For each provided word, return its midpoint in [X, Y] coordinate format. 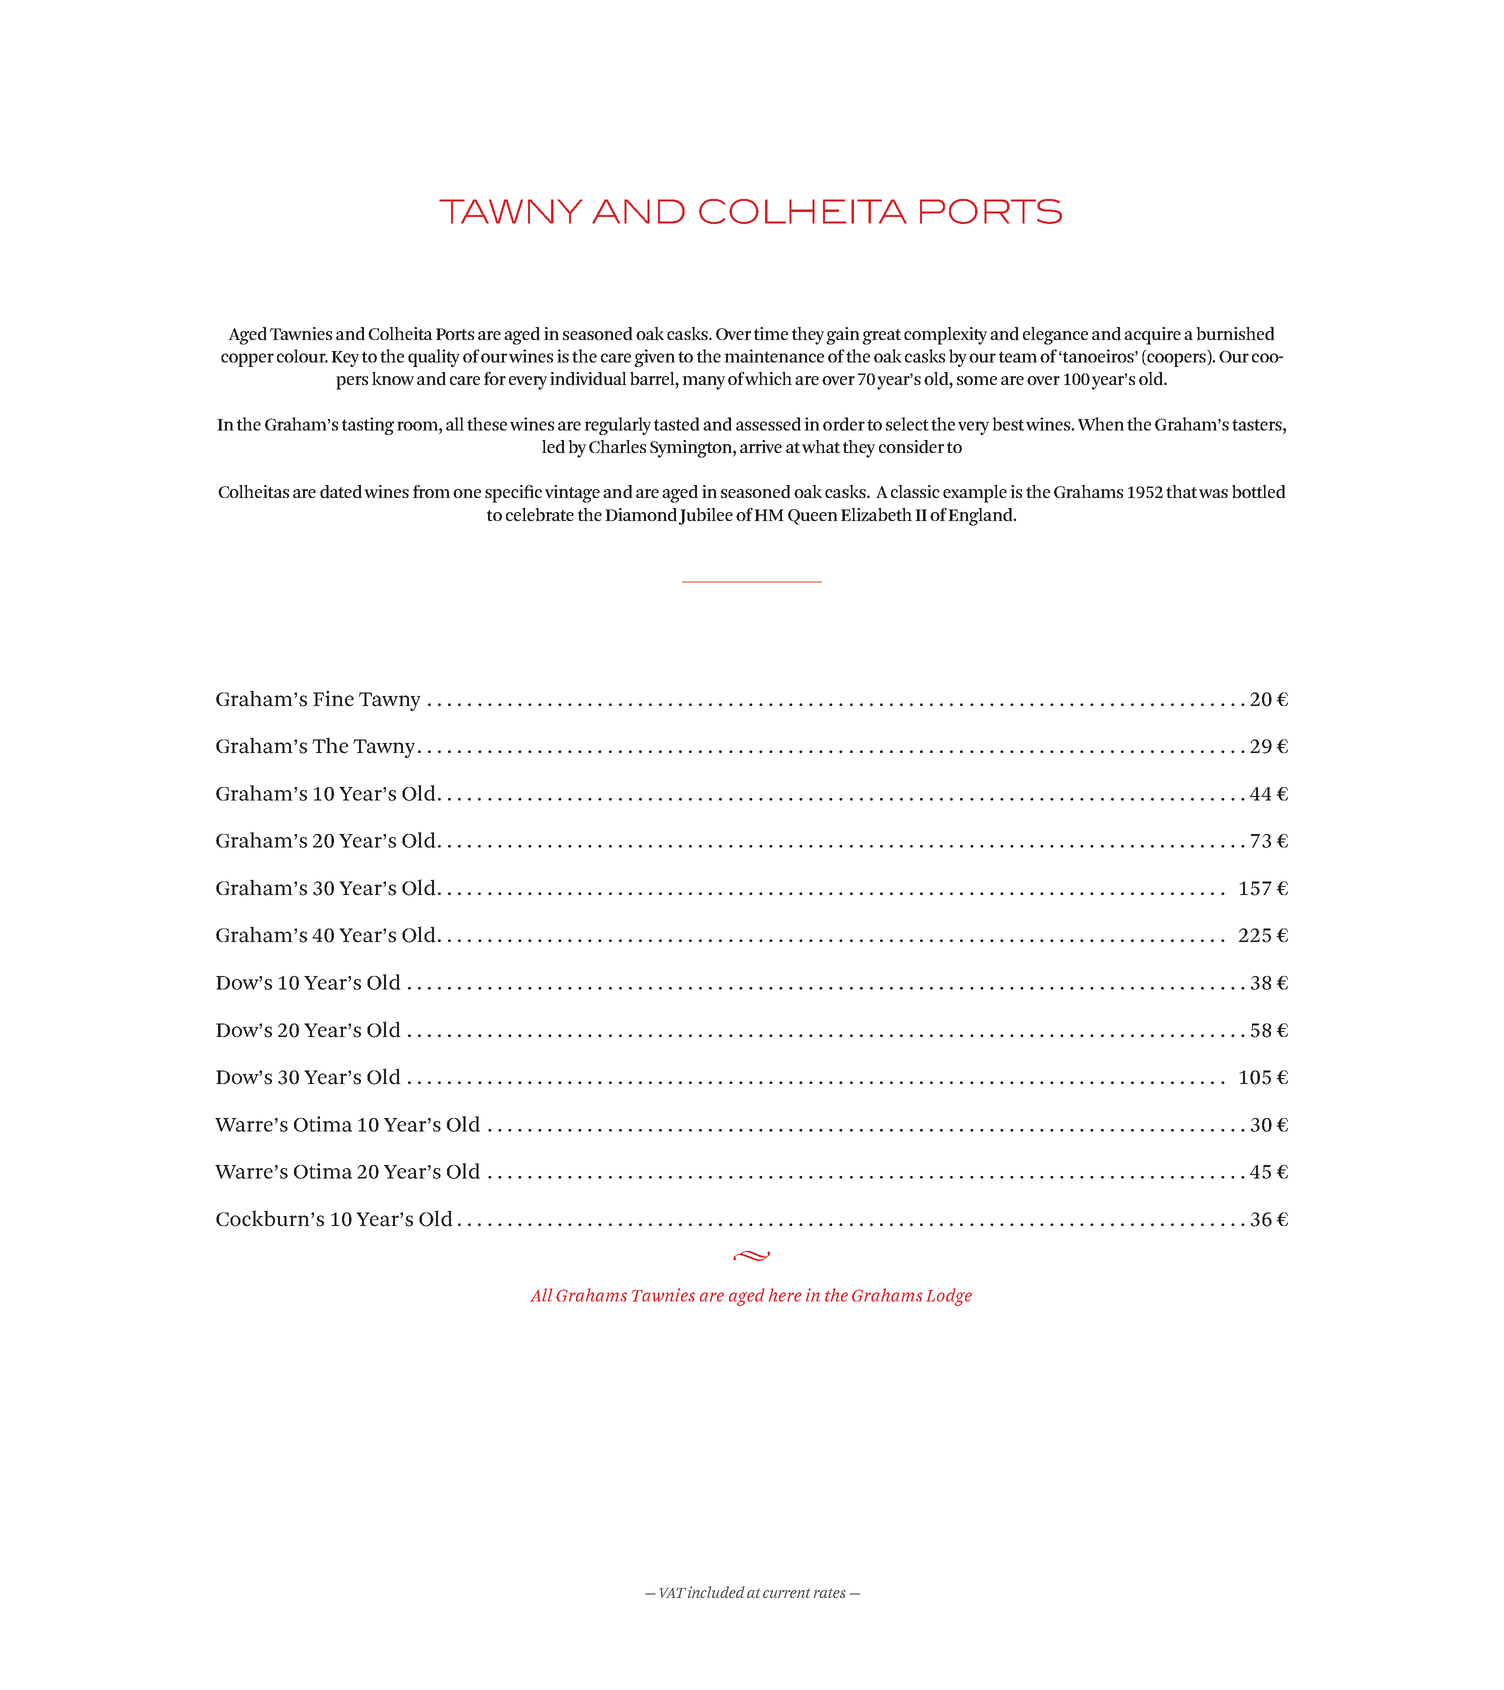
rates [830, 1593]
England [981, 517]
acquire [1152, 336]
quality [434, 358]
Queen [813, 517]
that [1181, 491]
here [785, 1295]
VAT [673, 1593]
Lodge [949, 1297]
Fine [333, 698]
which [768, 378]
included [716, 1592]
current [786, 1593]
